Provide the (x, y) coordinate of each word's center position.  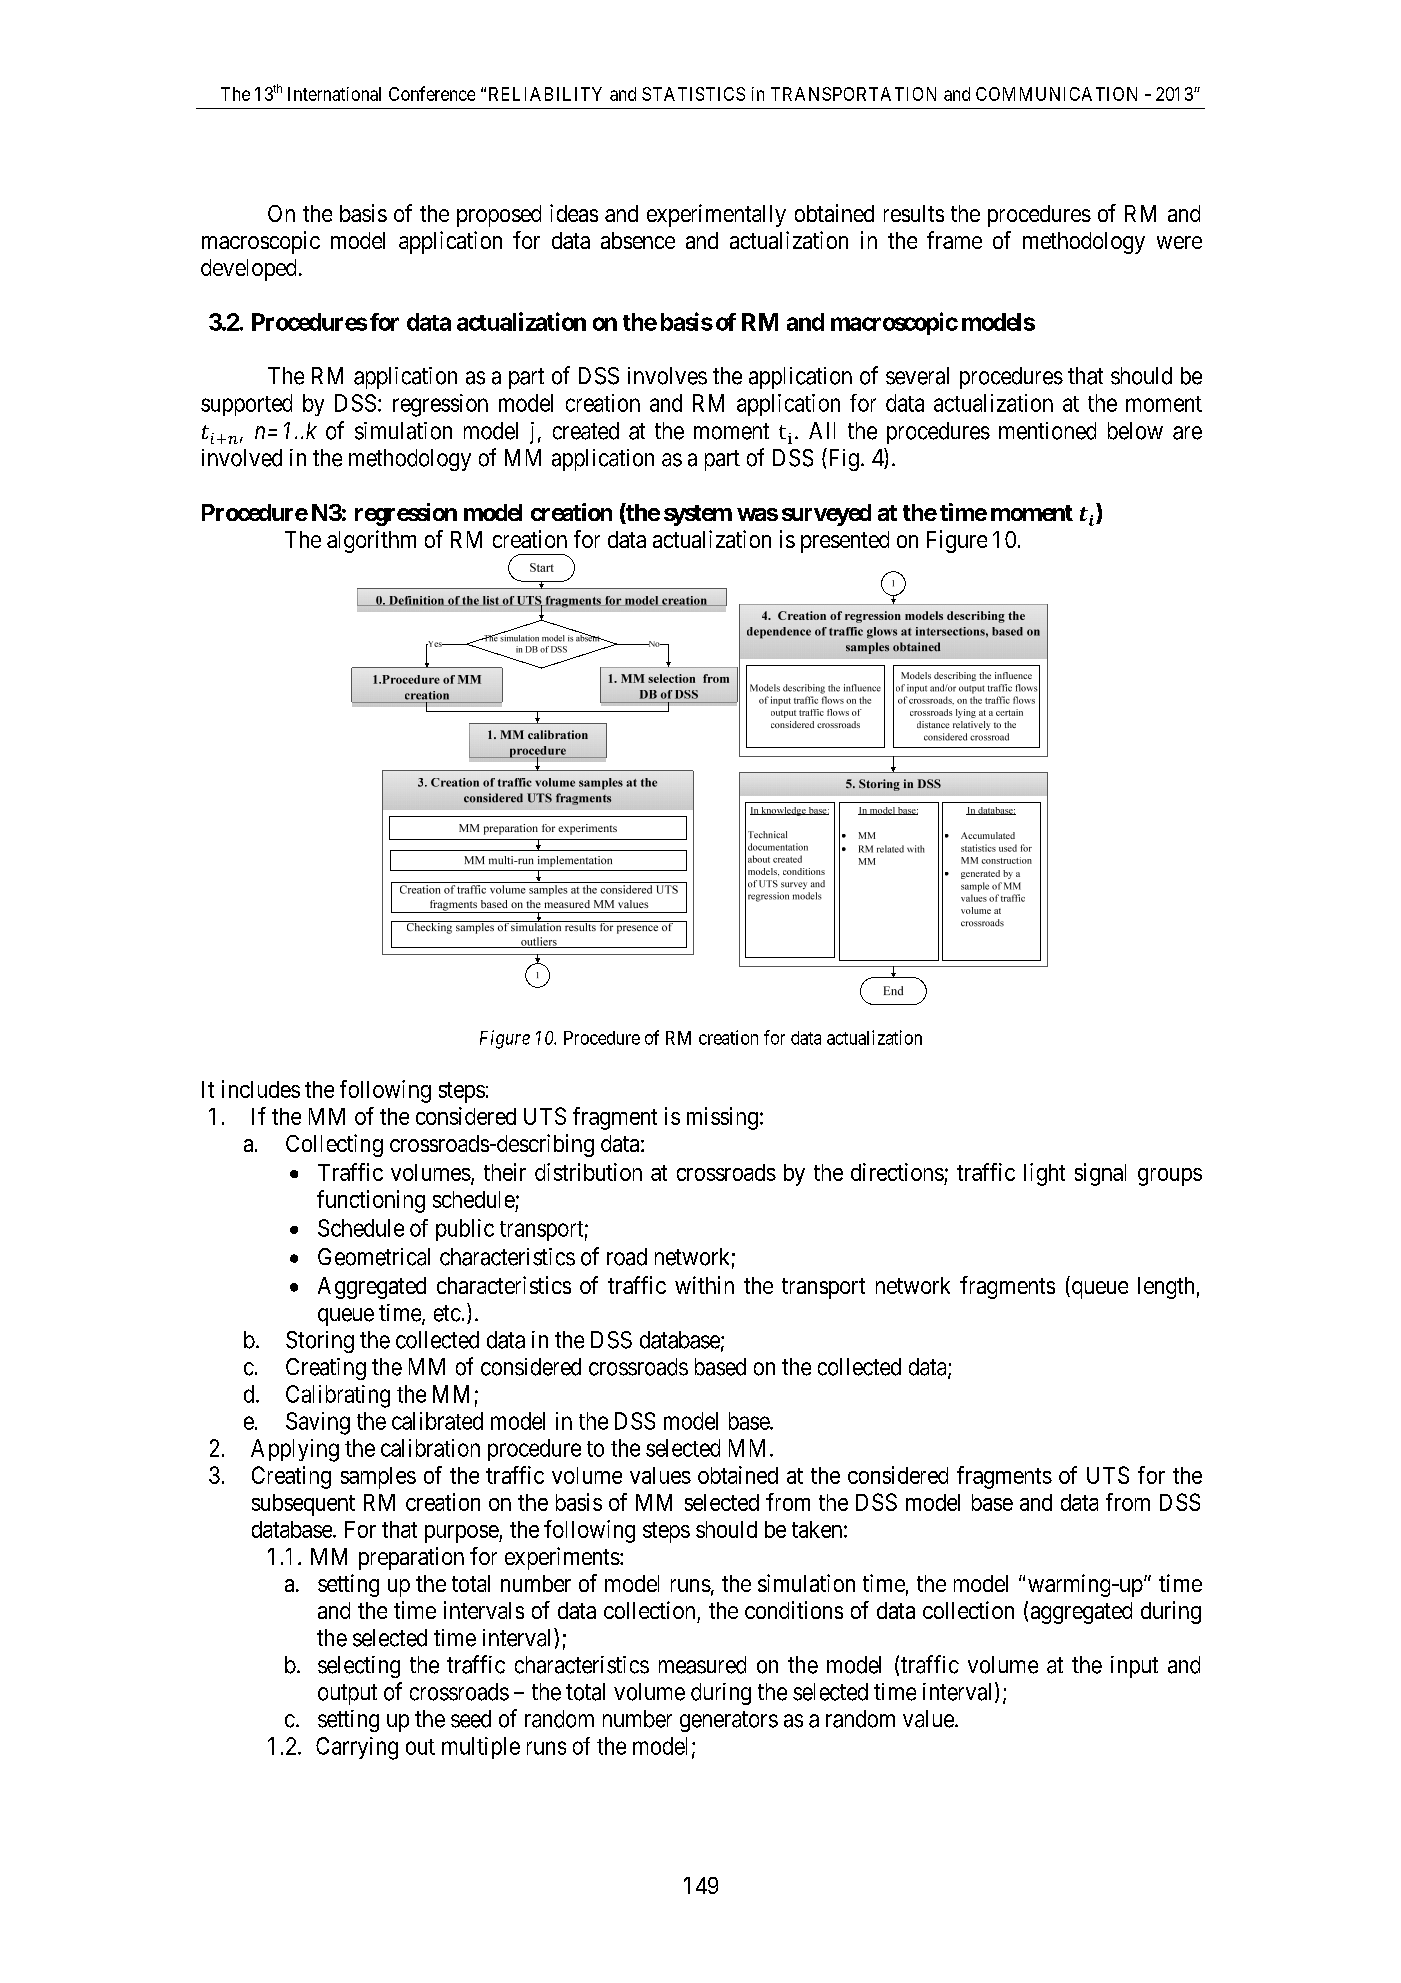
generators (729, 1721)
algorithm (371, 541)
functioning (371, 1201)
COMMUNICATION (1056, 94)
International (334, 94)
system (698, 515)
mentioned (1047, 431)
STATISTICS (693, 94)
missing (722, 1118)
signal (1100, 1174)
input (1134, 1667)
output (347, 1694)
